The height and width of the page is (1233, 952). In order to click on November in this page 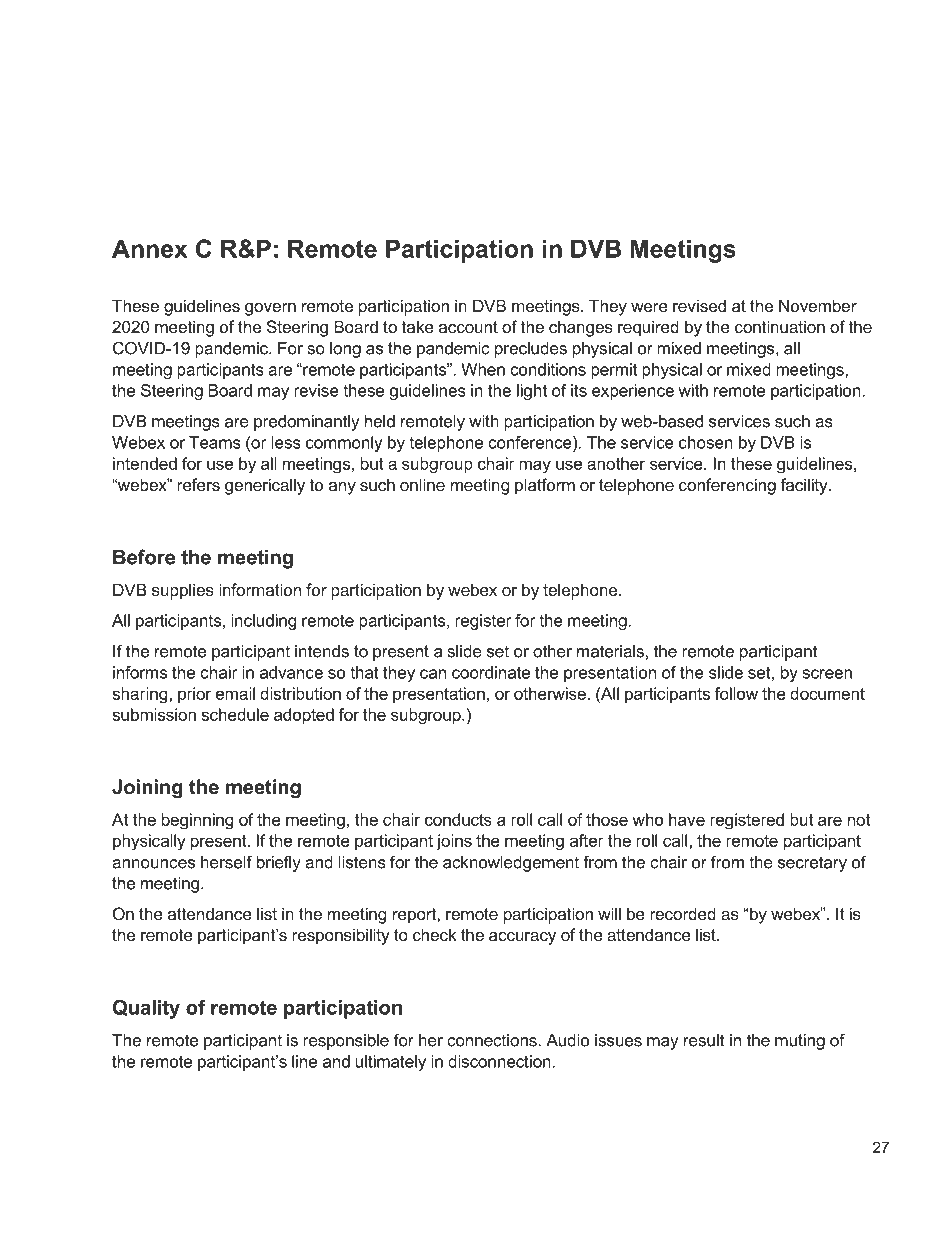, I will do `click(818, 305)`.
